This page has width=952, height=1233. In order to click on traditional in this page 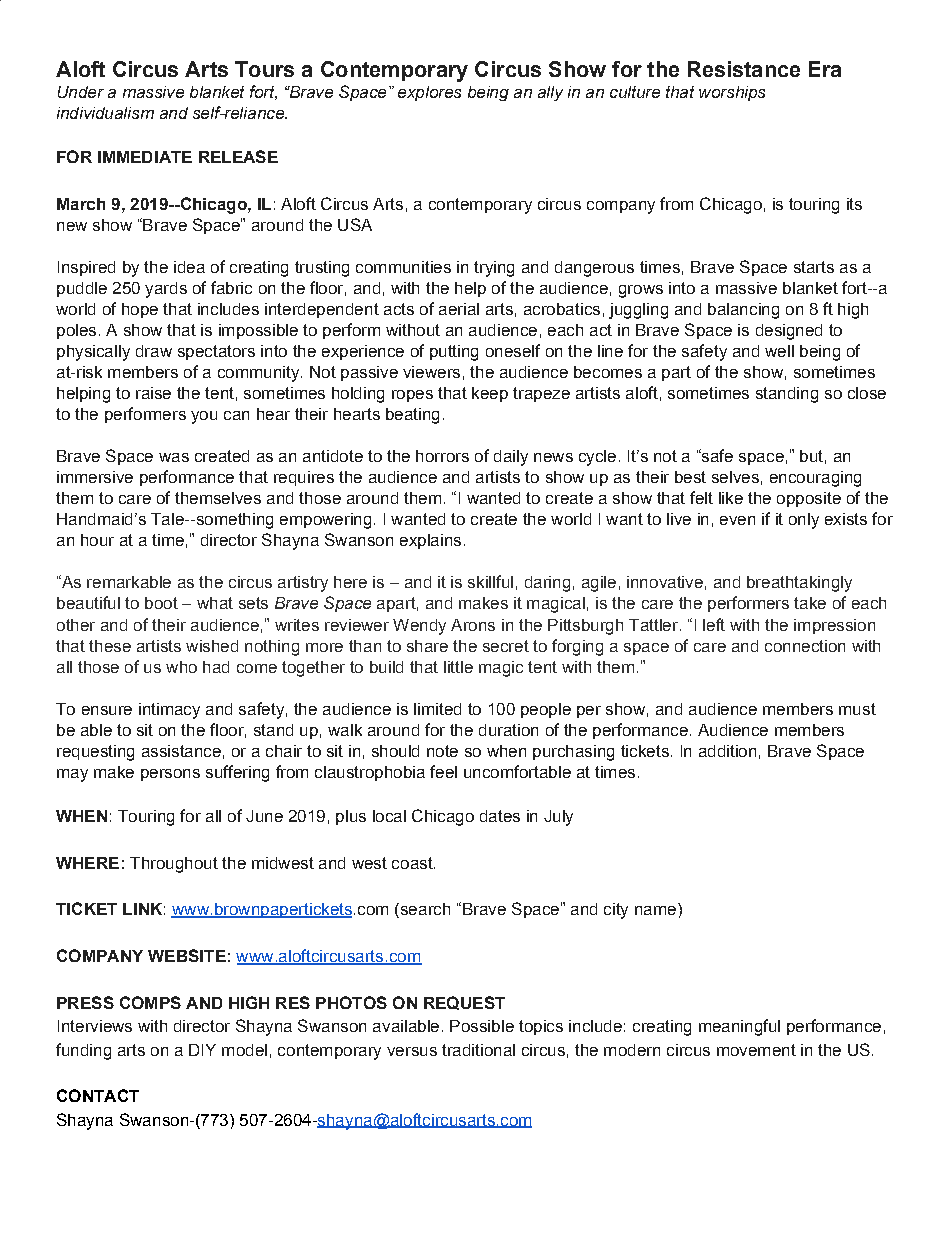, I will do `click(478, 1050)`.
